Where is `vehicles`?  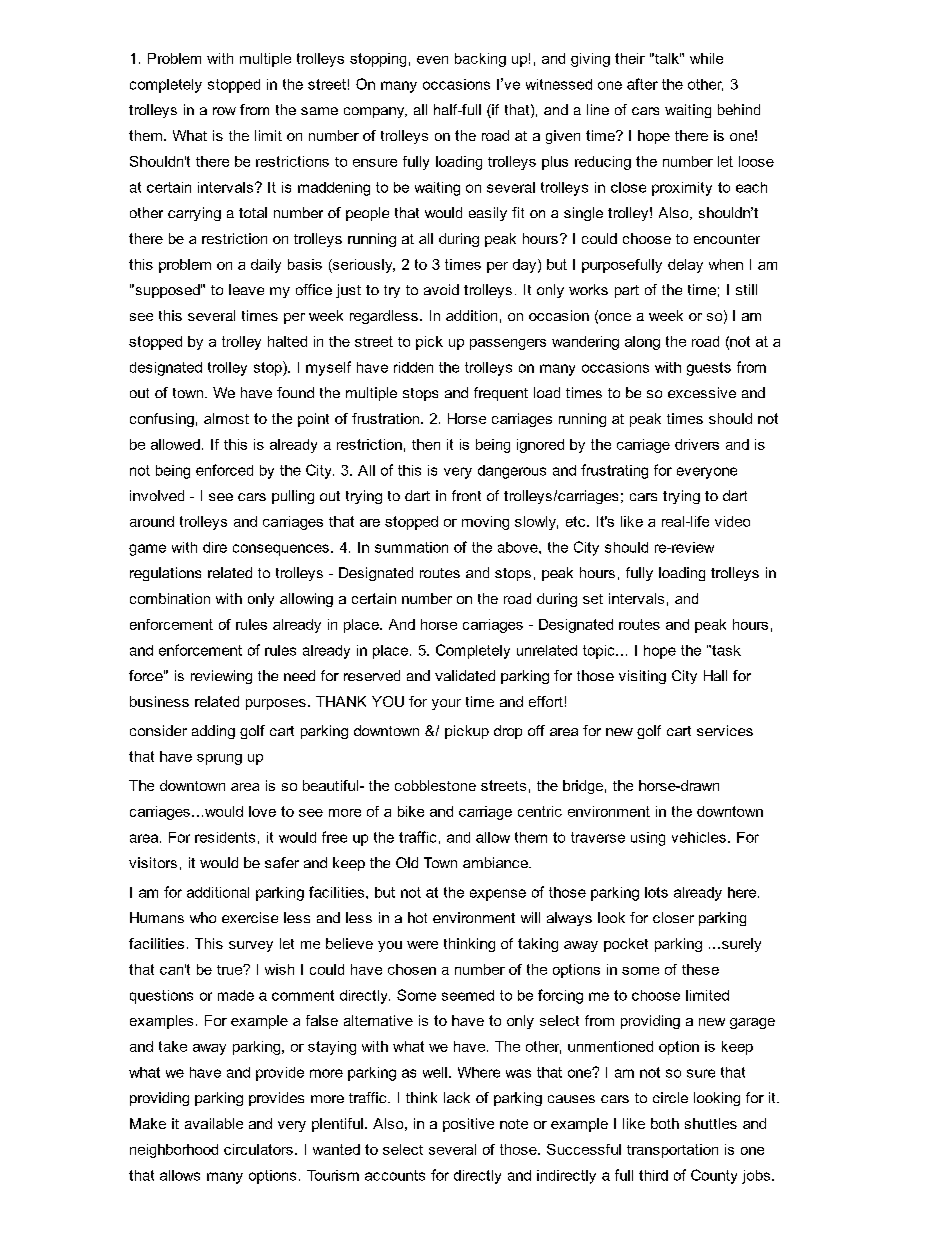
vehicles is located at coordinates (699, 837).
